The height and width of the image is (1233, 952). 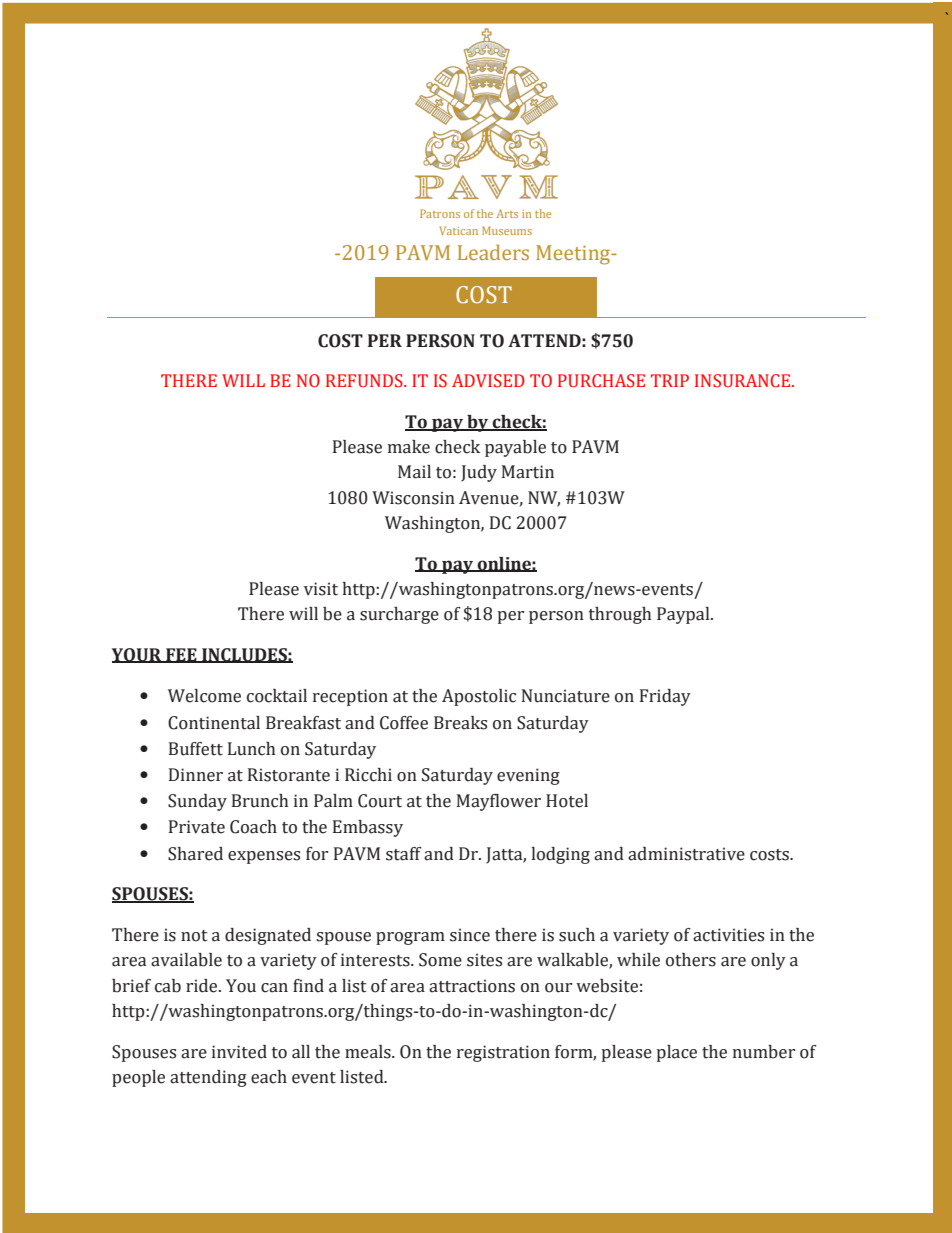 What do you see at coordinates (499, 802) in the image?
I see `Mayflower` at bounding box center [499, 802].
